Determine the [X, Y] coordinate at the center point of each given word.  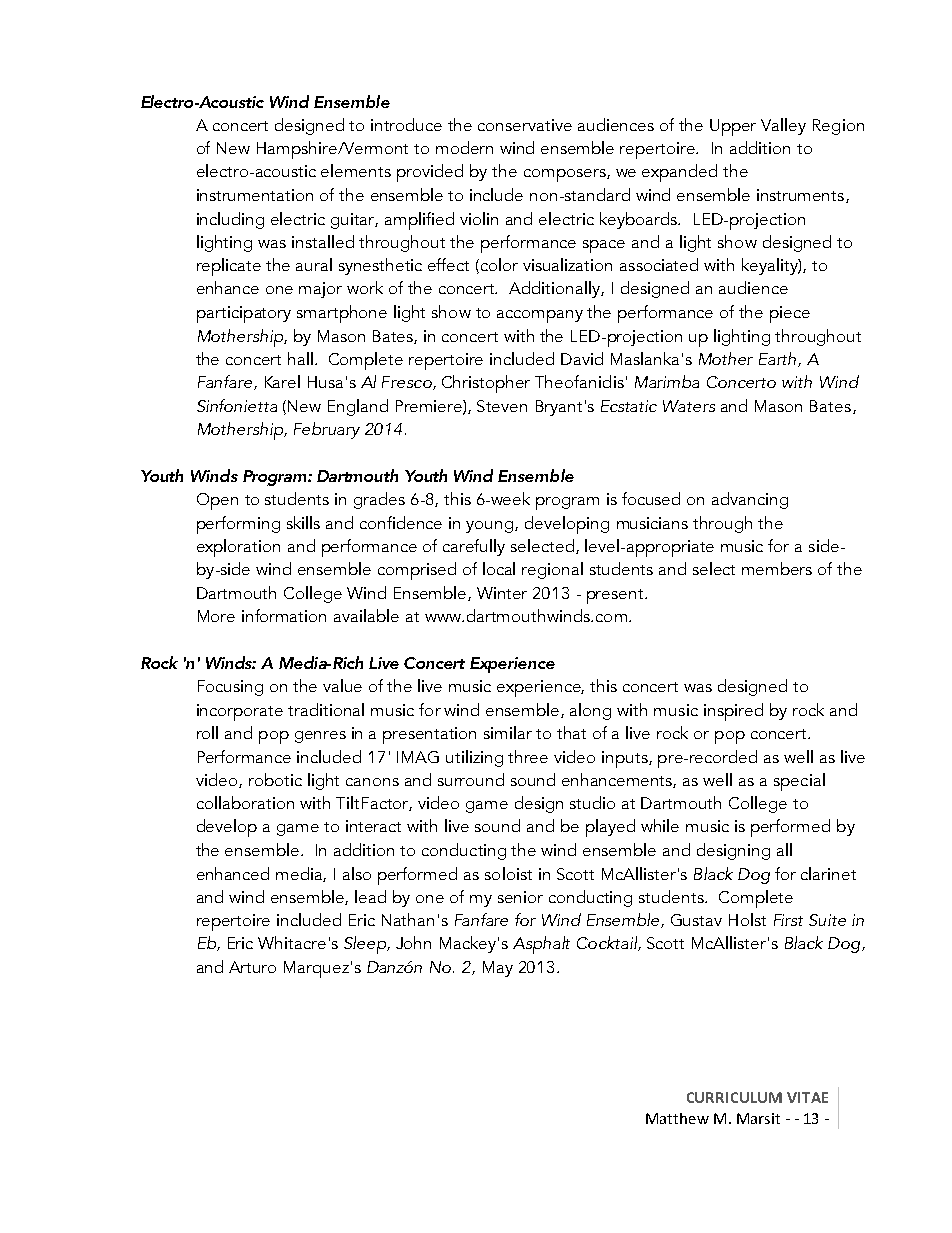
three [528, 756]
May [498, 969]
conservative [525, 125]
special [799, 782]
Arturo [252, 967]
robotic [275, 779]
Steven [502, 406]
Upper [733, 127]
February [327, 430]
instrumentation [255, 195]
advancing [750, 500]
